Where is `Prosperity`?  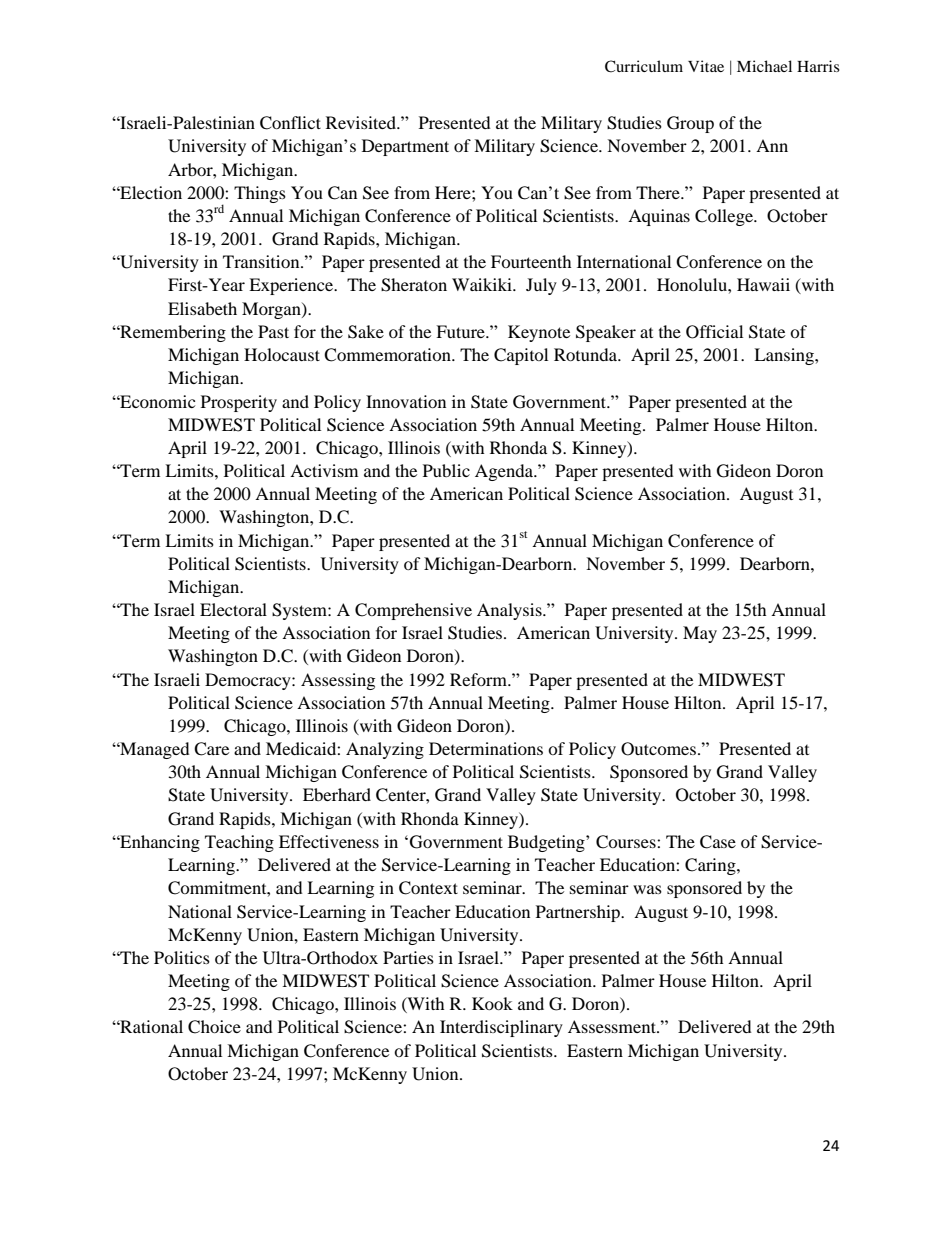
Prosperity is located at coordinates (239, 403).
